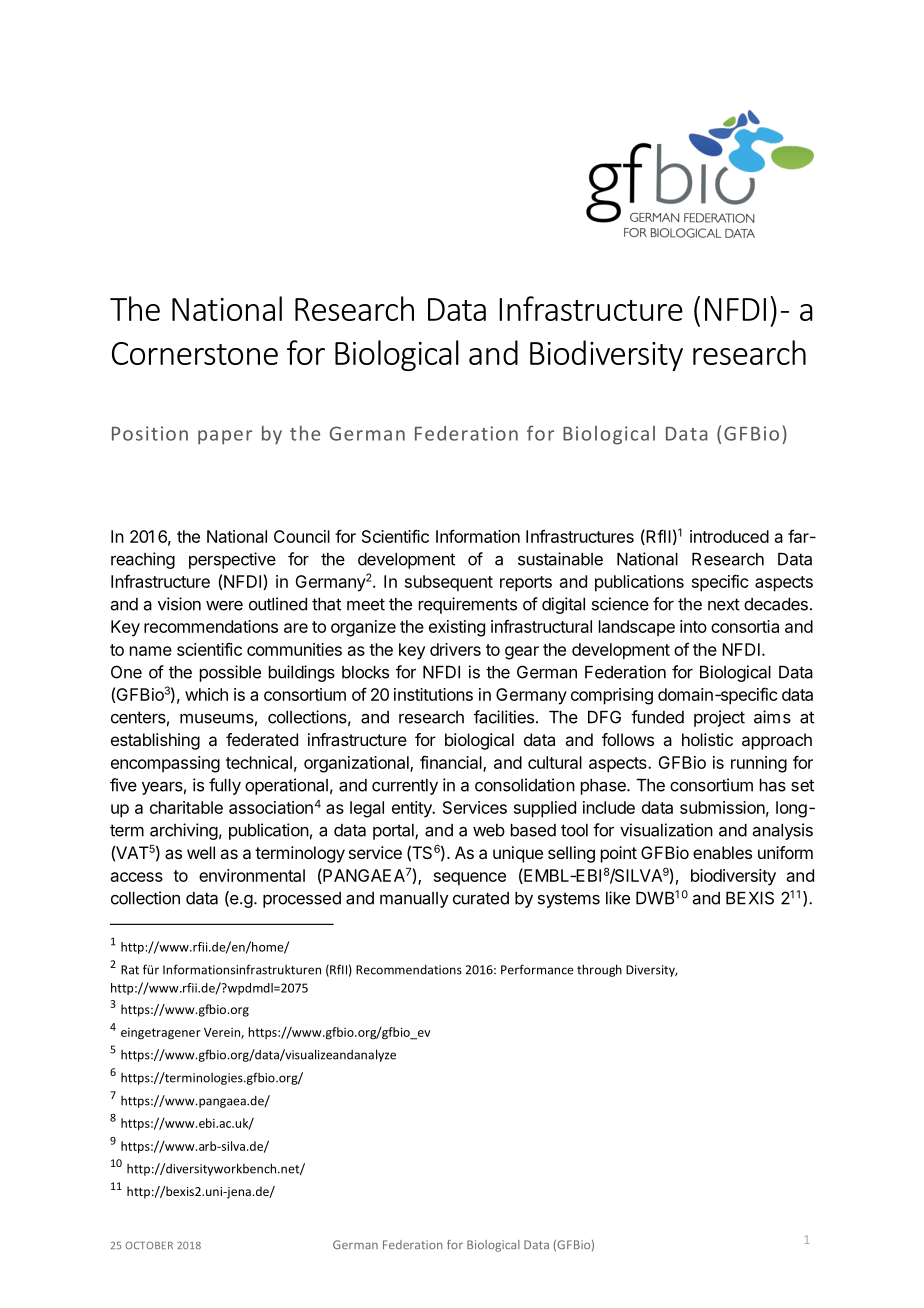 Image resolution: width=924 pixels, height=1308 pixels. I want to click on environmental, so click(252, 875).
